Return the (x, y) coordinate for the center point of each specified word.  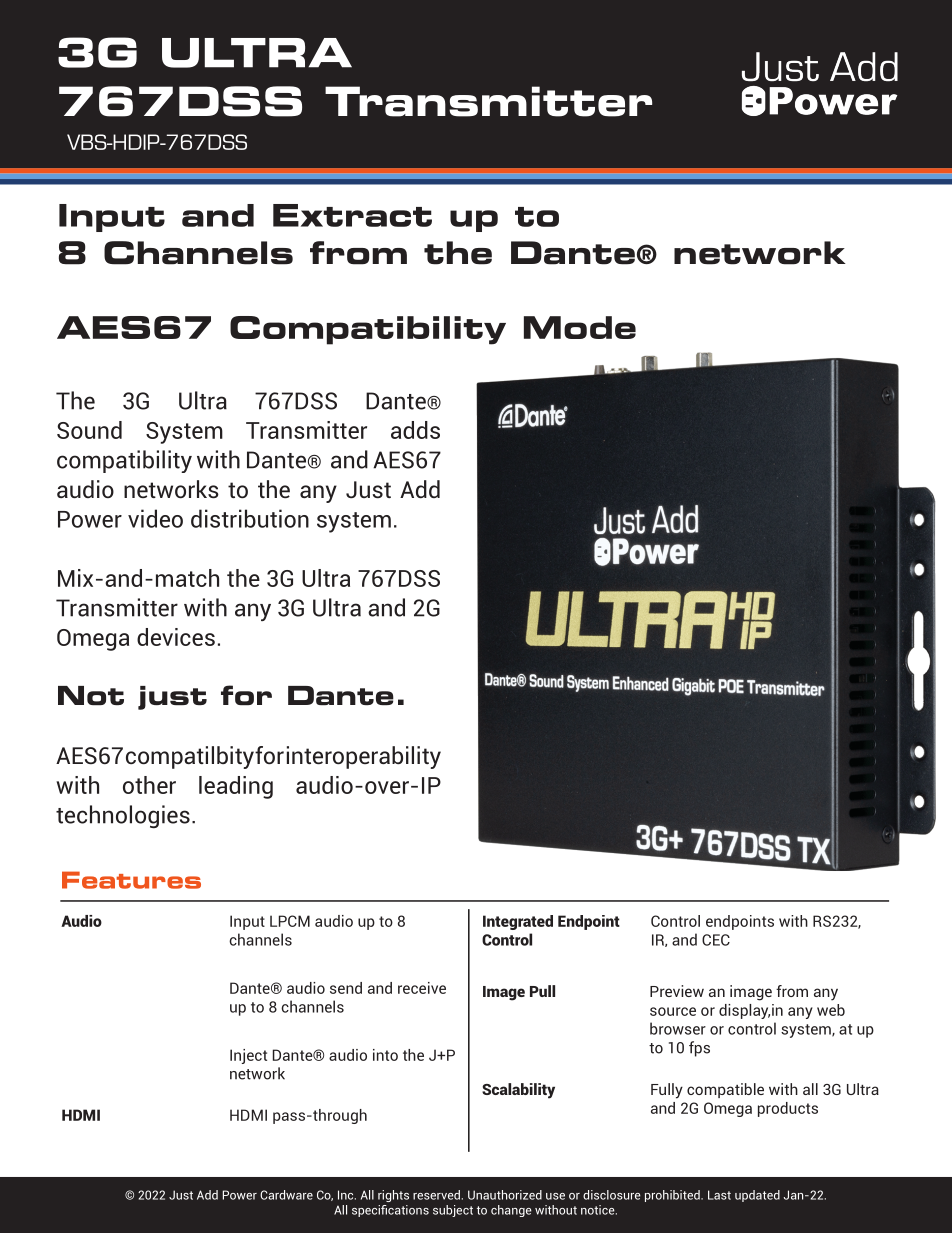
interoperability (364, 757)
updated (757, 1196)
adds (415, 430)
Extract (352, 215)
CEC (716, 940)
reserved (436, 1195)
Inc (347, 1195)
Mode (580, 327)
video (155, 518)
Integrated (518, 922)
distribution (250, 518)
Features (131, 880)
